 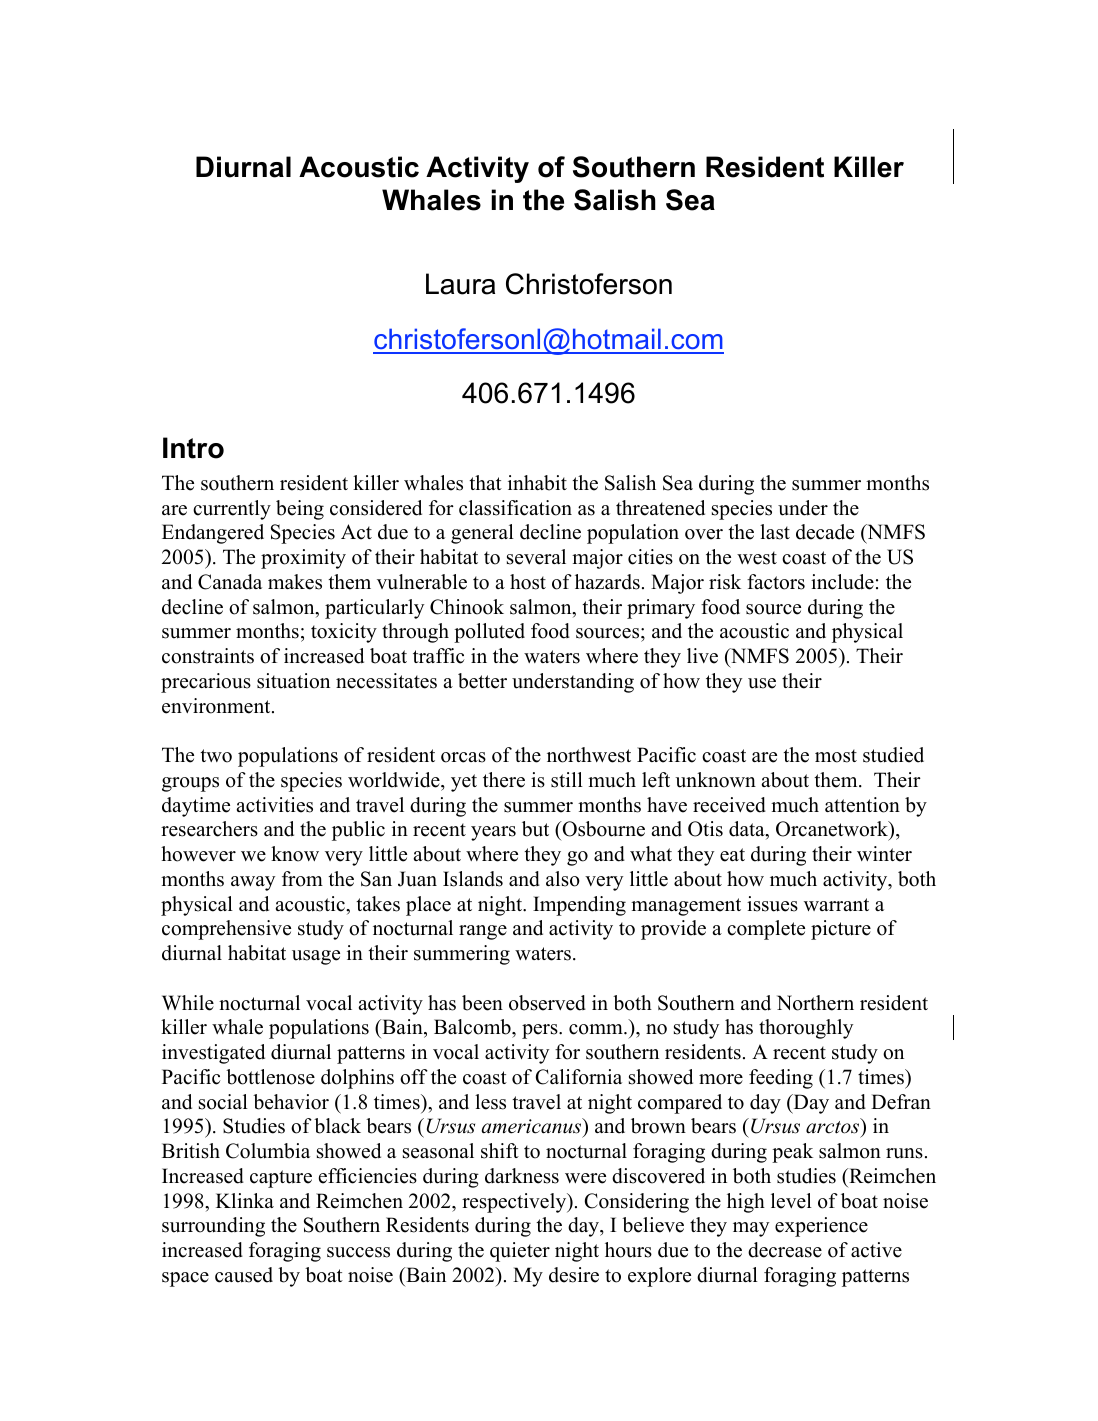 I want to click on Laura, so click(x=460, y=284).
